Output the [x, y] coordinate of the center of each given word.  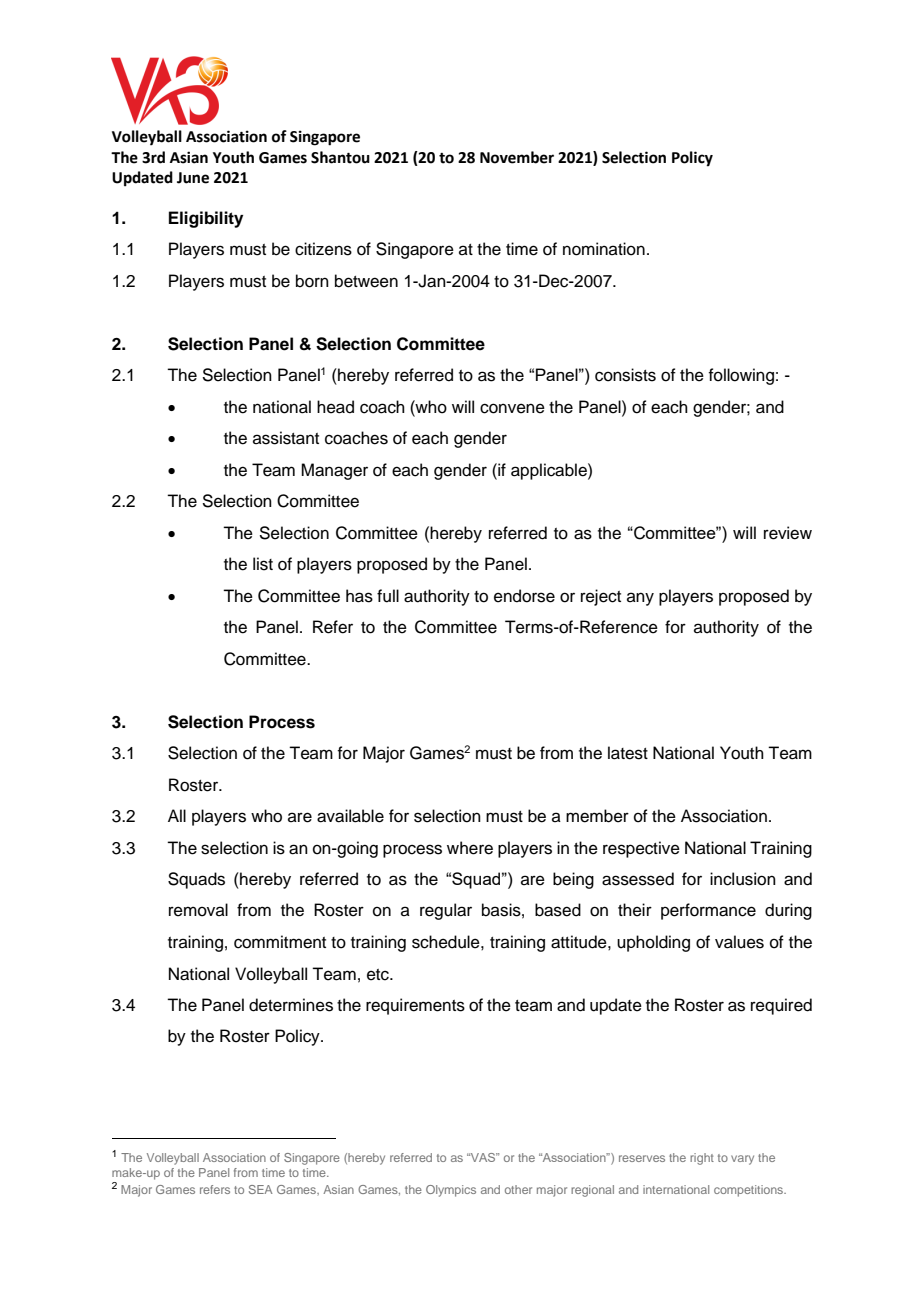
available [350, 816]
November [517, 157]
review [788, 533]
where [470, 848]
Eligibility [206, 219]
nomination [604, 249]
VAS [483, 1157]
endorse [524, 596]
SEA [261, 1189]
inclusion [743, 879]
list [263, 564]
